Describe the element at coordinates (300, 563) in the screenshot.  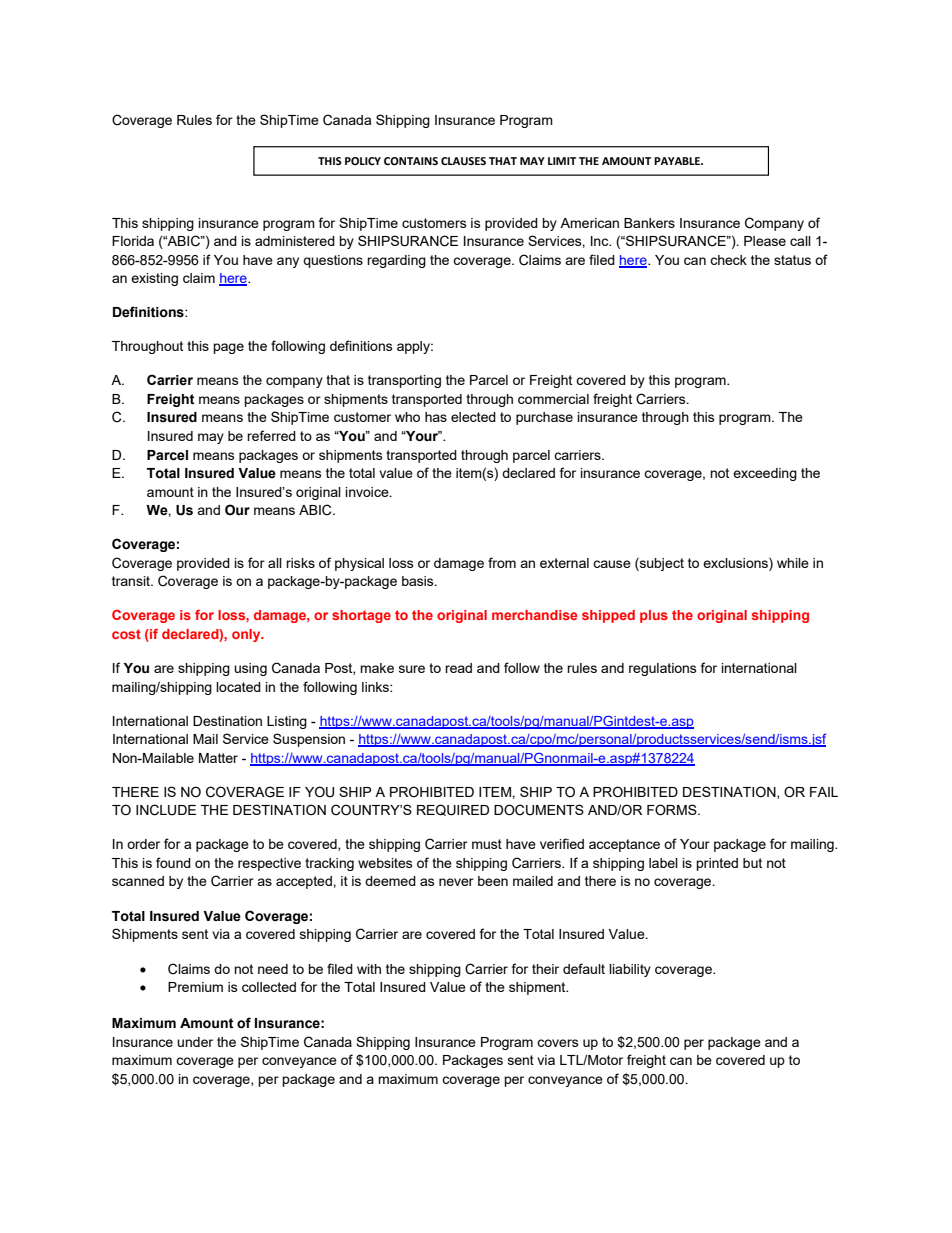
I see `risks` at that location.
